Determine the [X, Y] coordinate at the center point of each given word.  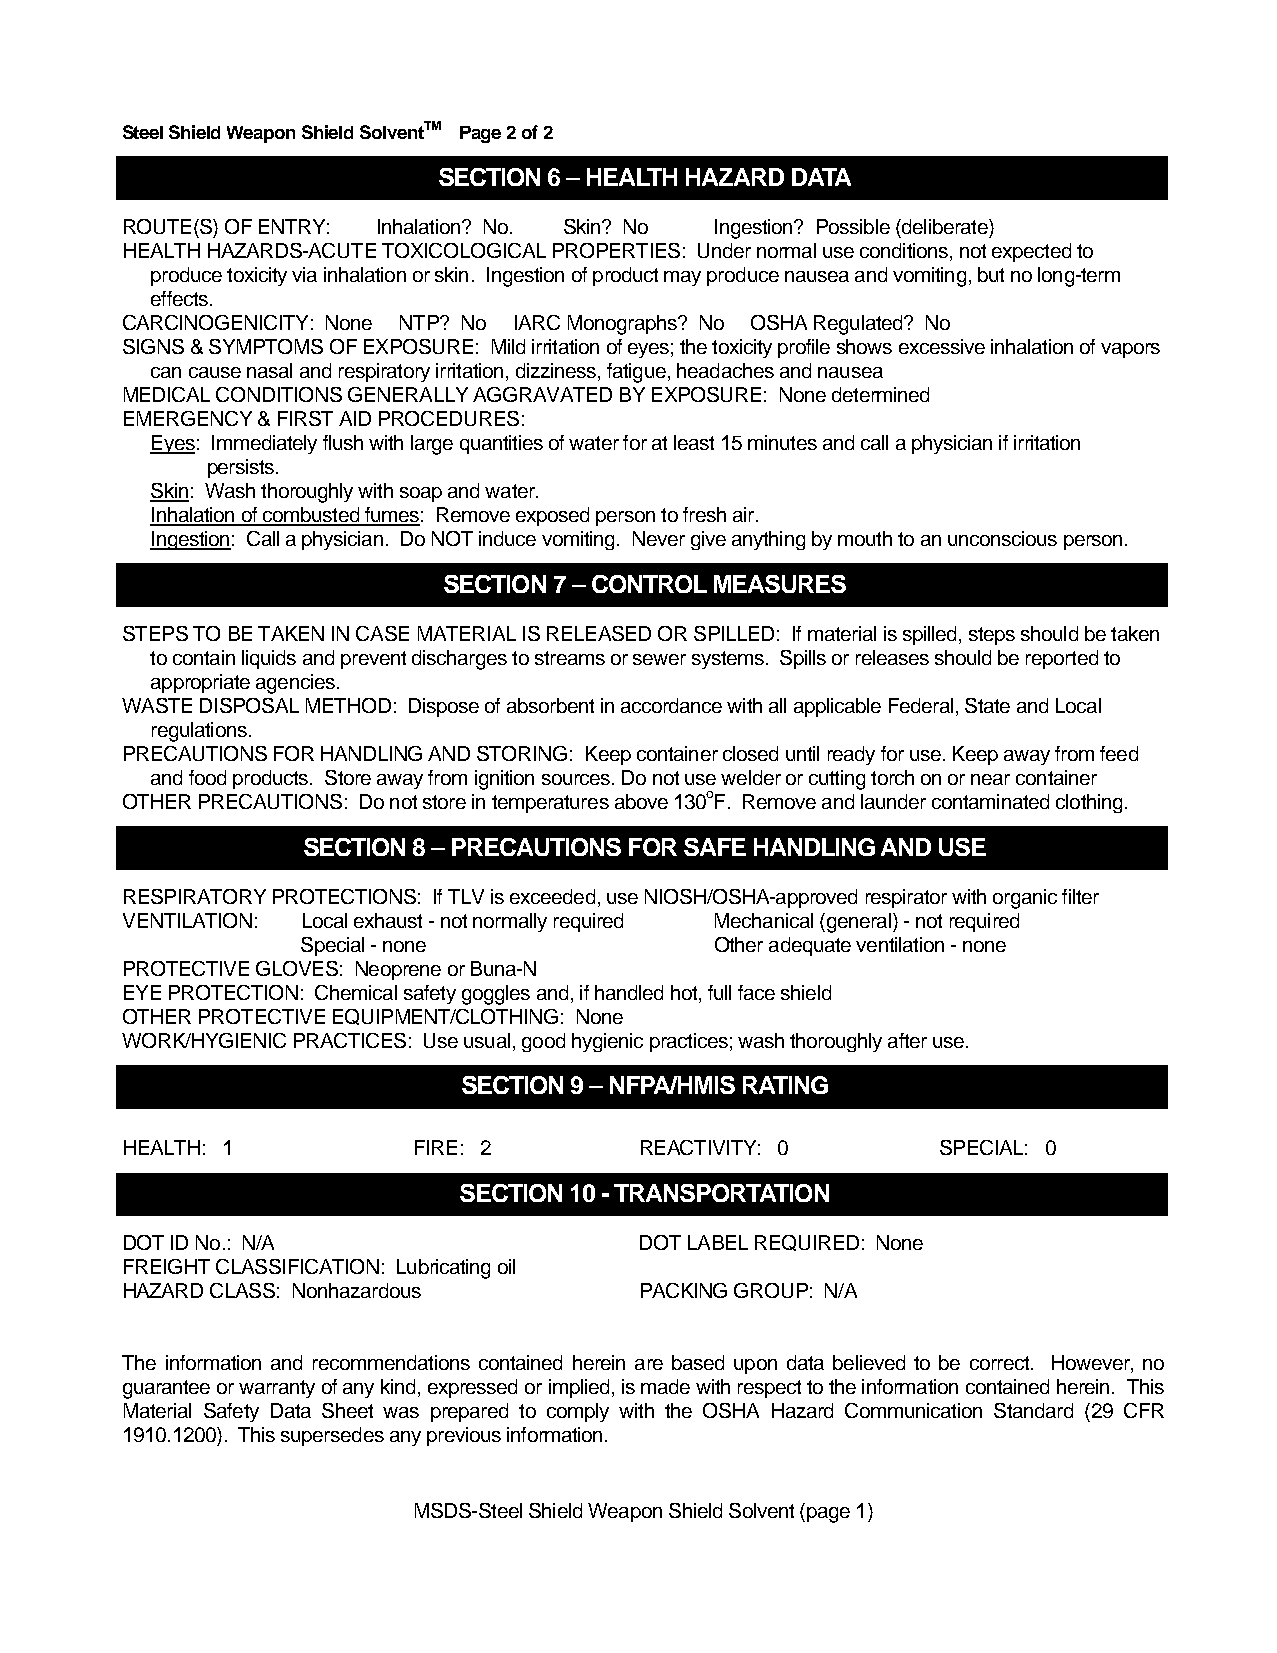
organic [1025, 899]
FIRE [436, 1147]
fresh [704, 514]
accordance [671, 705]
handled [629, 992]
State [987, 705]
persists [242, 468]
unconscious [1002, 538]
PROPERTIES [616, 250]
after [907, 1040]
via [304, 274]
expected [1031, 252]
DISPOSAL [249, 705]
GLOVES [297, 968]
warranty [277, 1389]
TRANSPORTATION [721, 1193]
